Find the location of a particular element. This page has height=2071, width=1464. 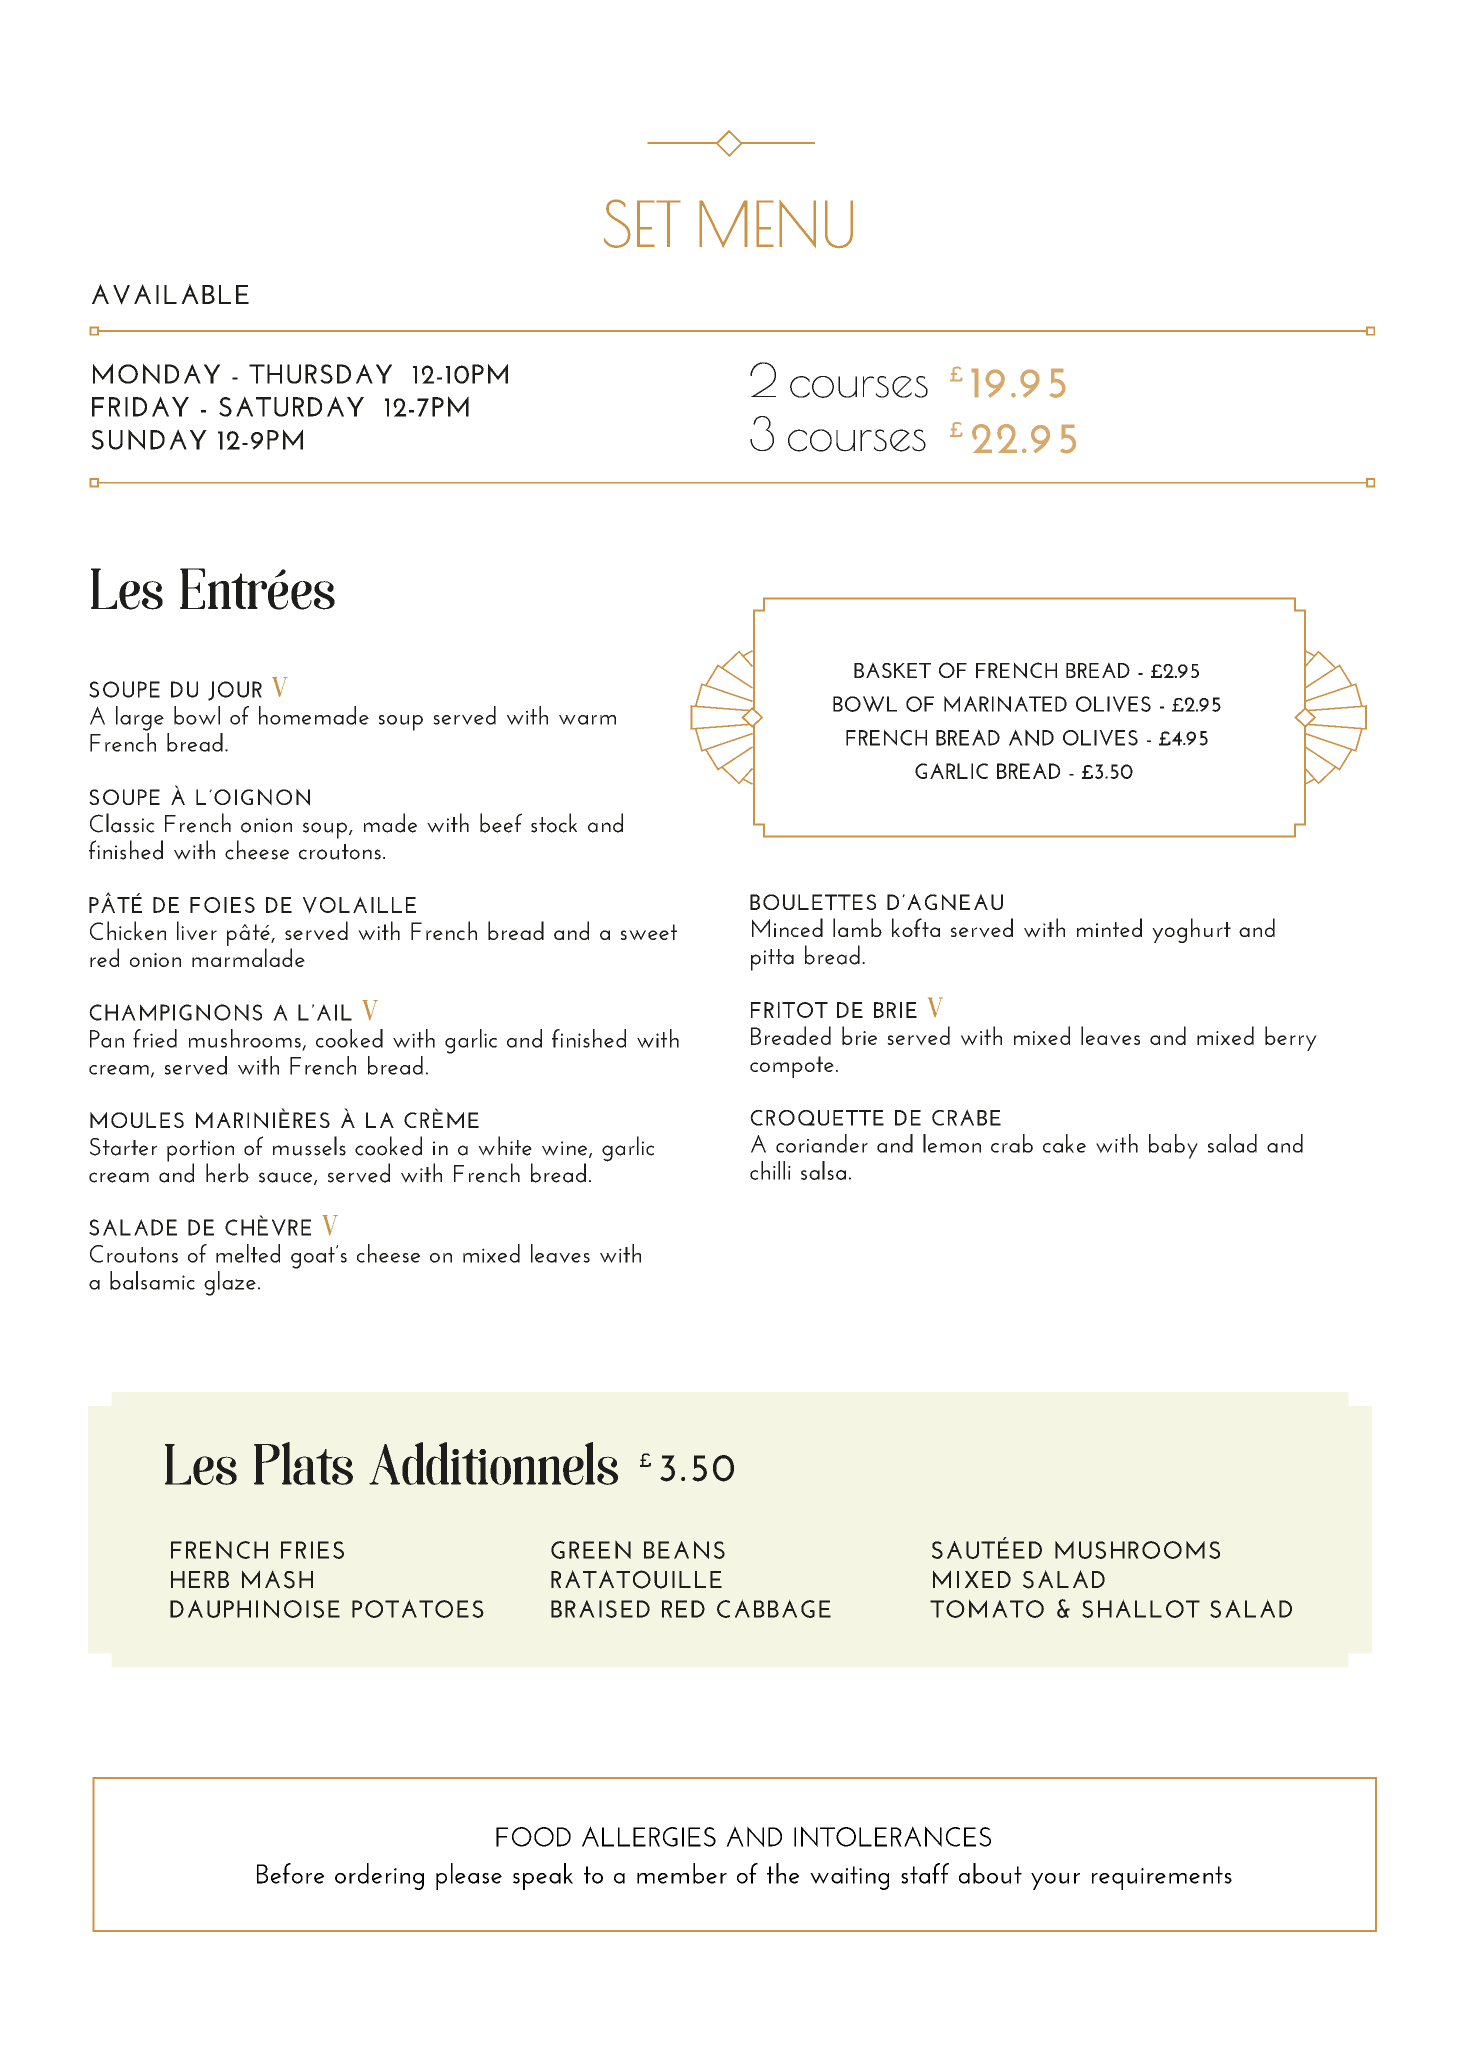

ALLERGIES is located at coordinates (649, 1836).
